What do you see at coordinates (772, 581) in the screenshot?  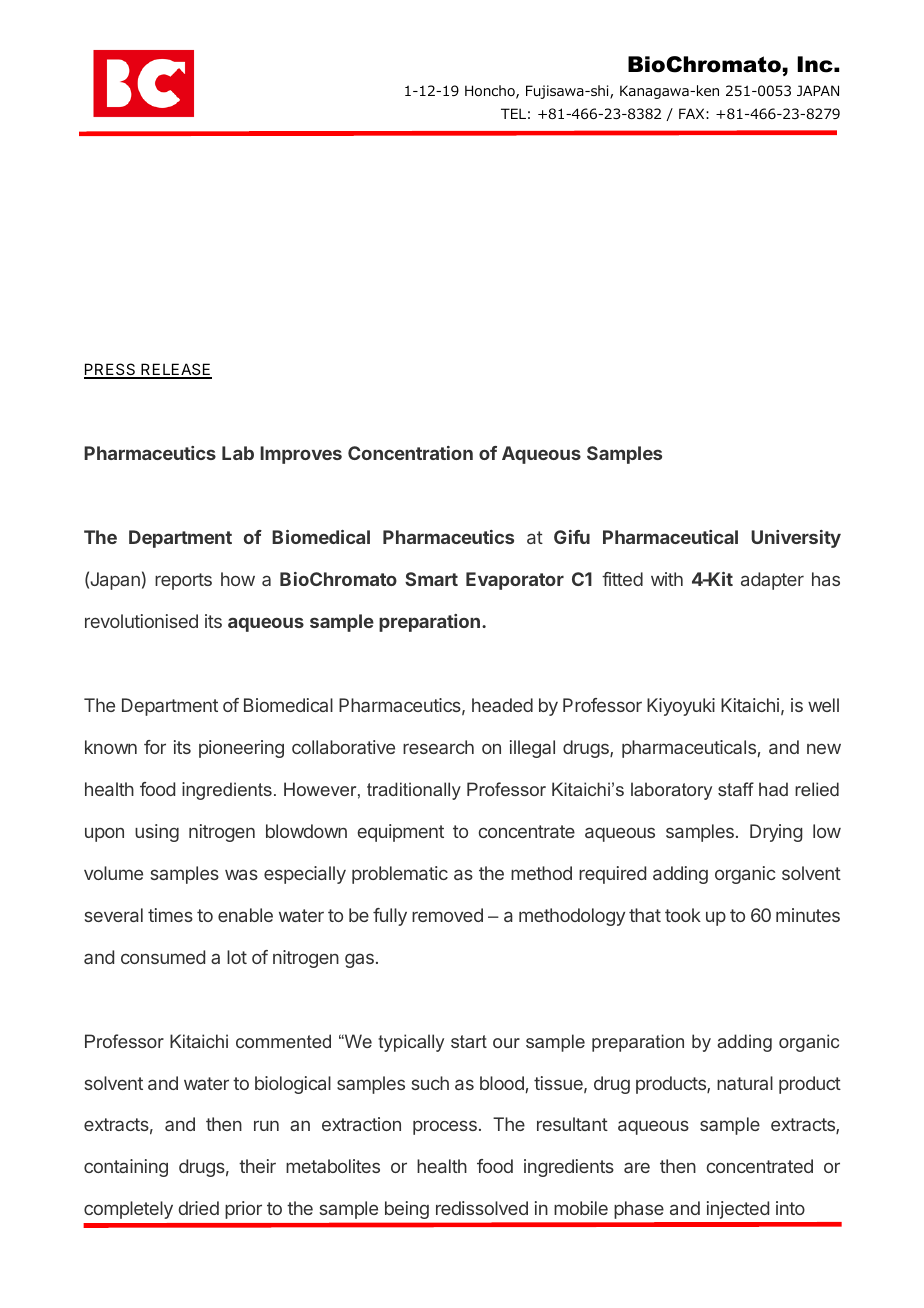 I see `adapter` at bounding box center [772, 581].
